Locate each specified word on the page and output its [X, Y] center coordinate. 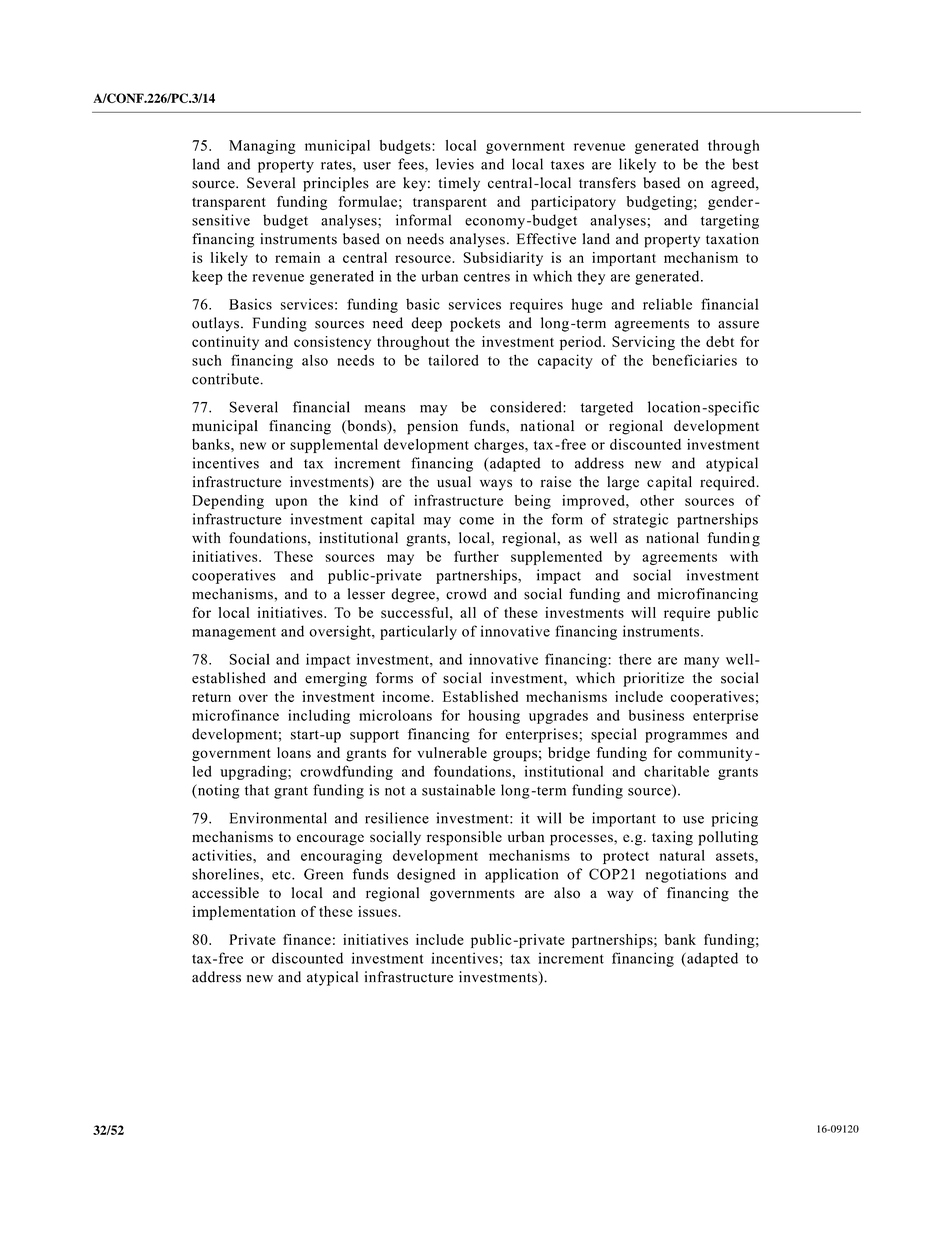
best [745, 164]
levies [455, 164]
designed [426, 875]
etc [282, 875]
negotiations [686, 875]
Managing [262, 147]
